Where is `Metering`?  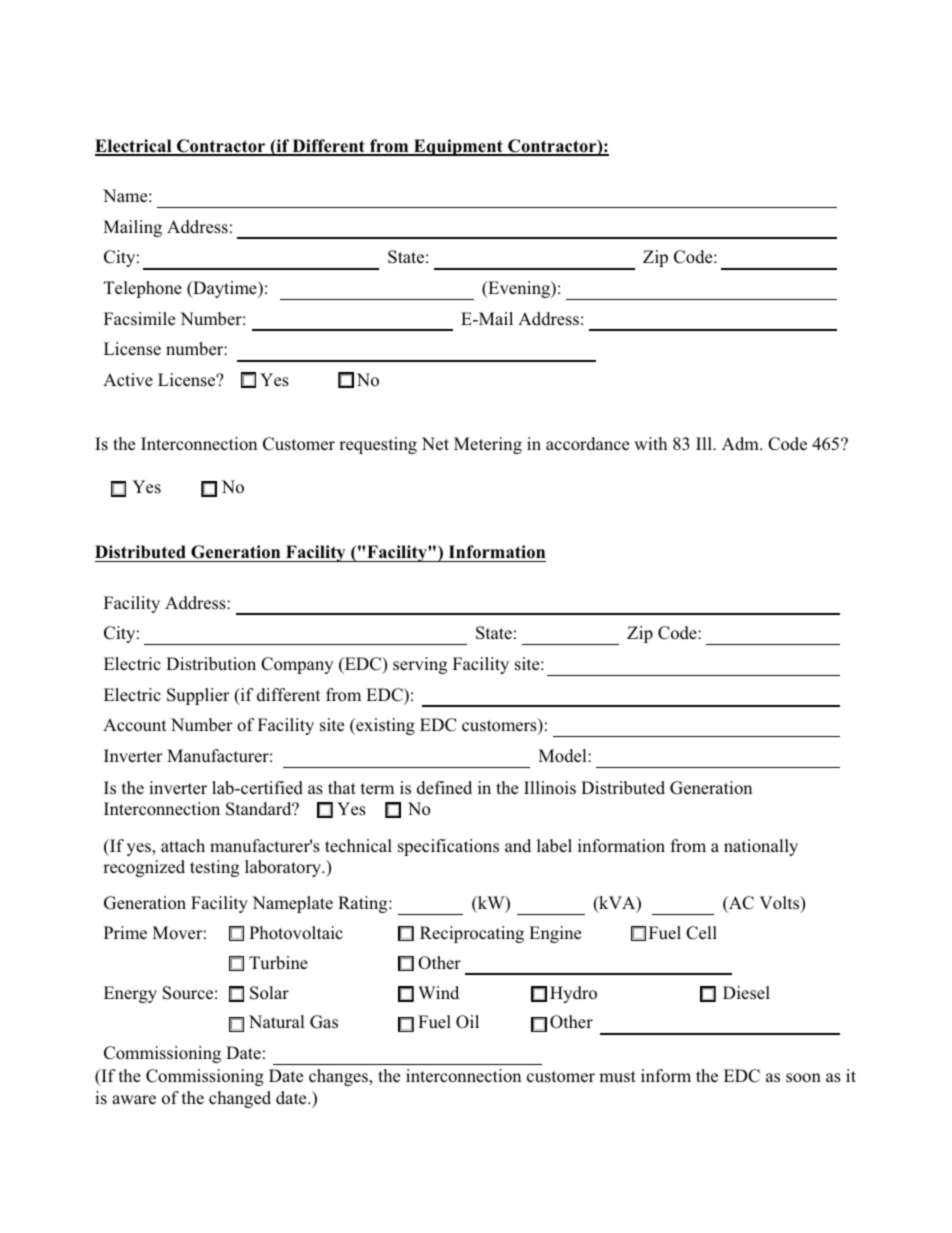 Metering is located at coordinates (488, 445).
